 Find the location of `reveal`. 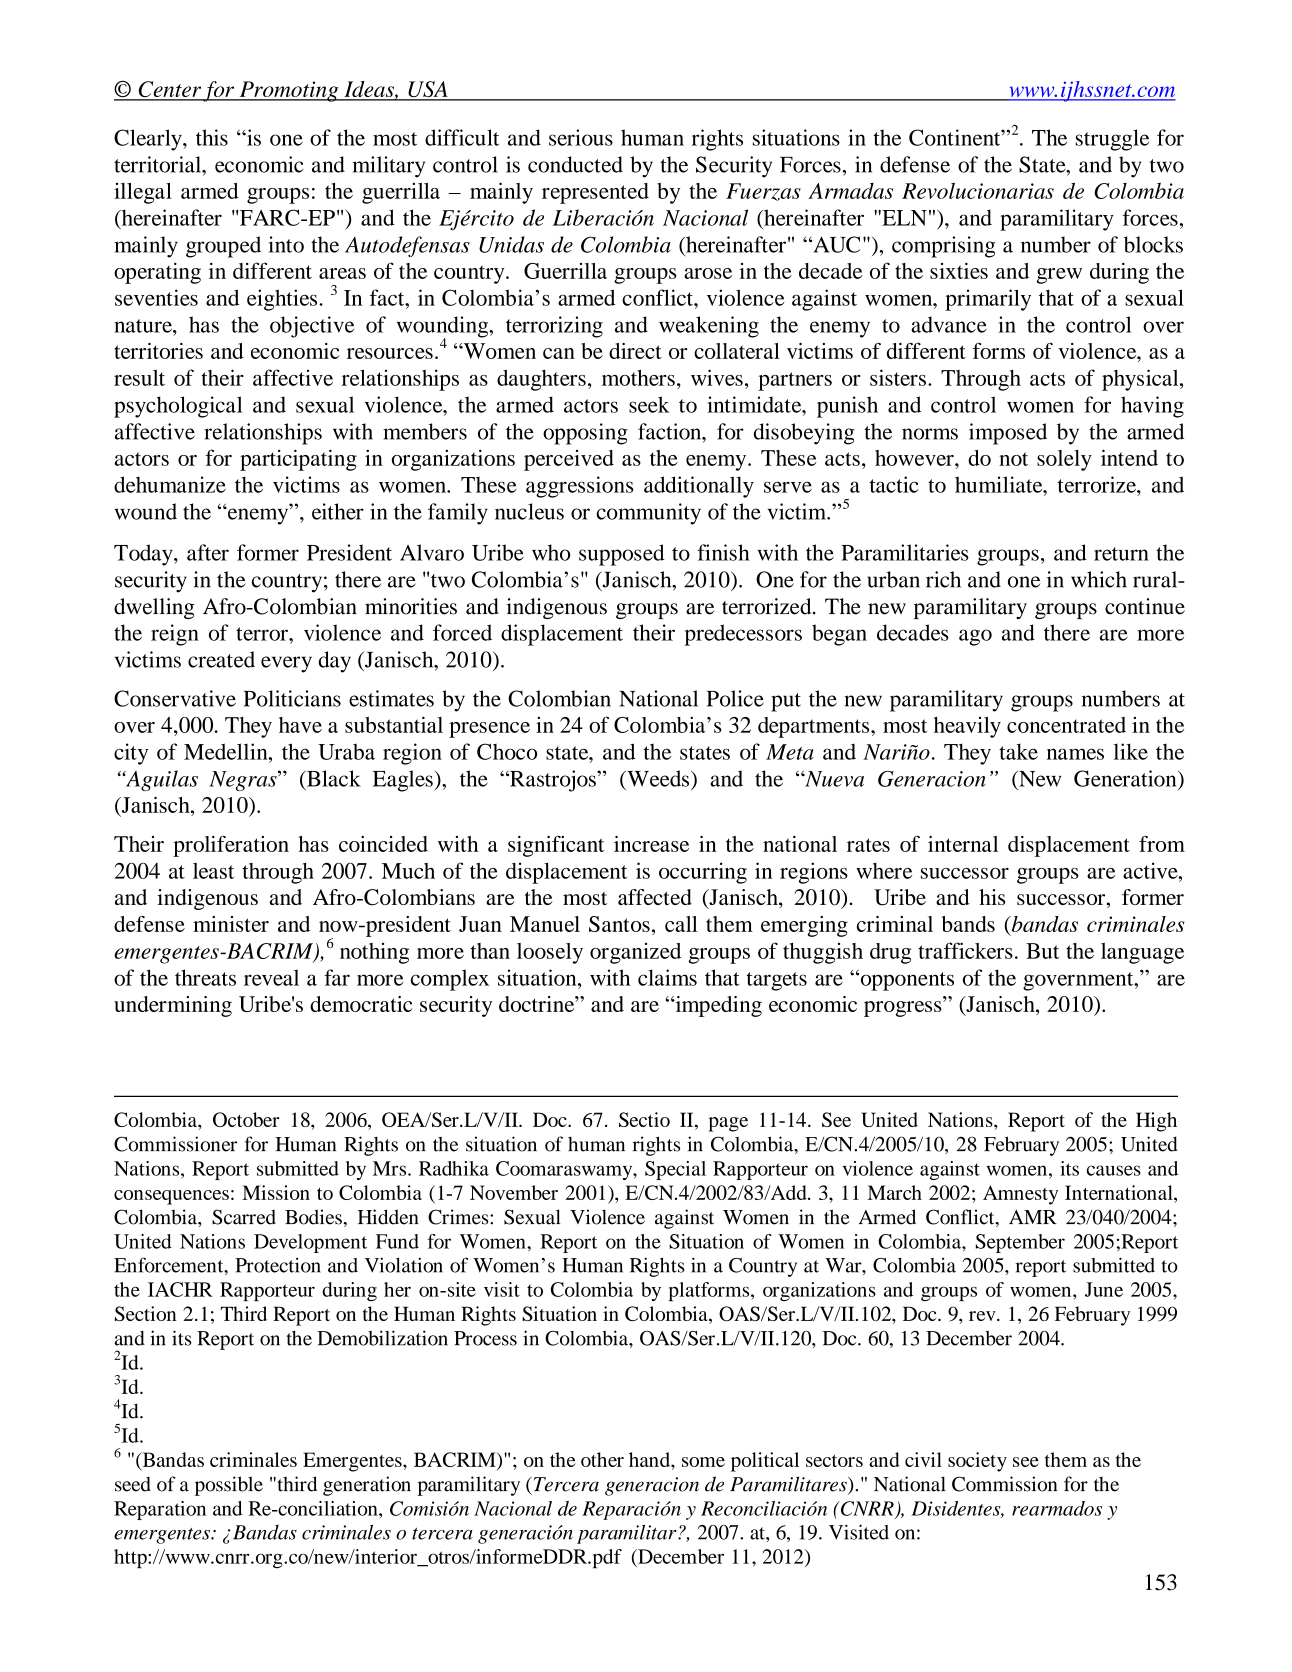

reveal is located at coordinates (271, 977).
